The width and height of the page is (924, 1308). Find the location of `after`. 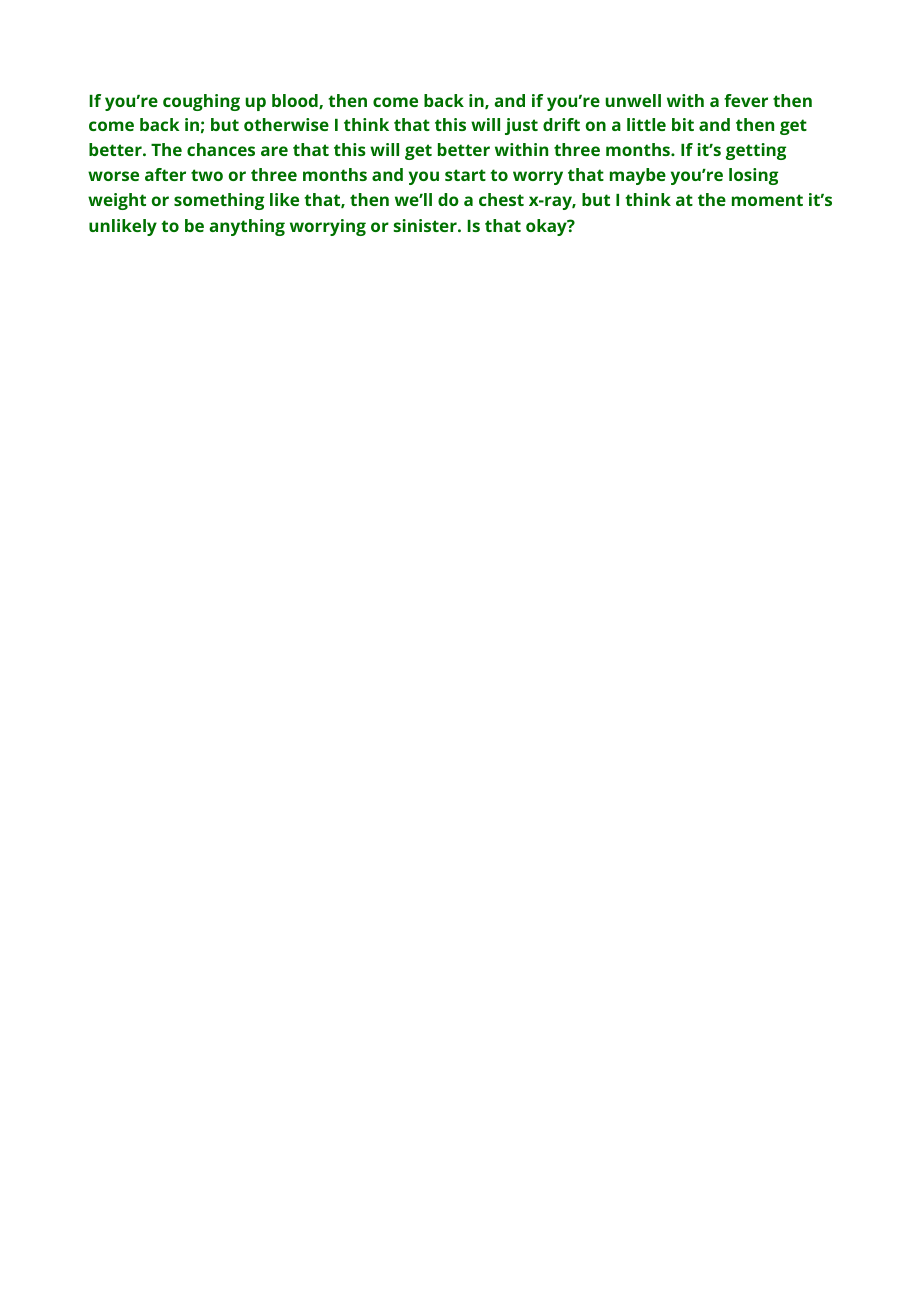

after is located at coordinates (165, 174).
